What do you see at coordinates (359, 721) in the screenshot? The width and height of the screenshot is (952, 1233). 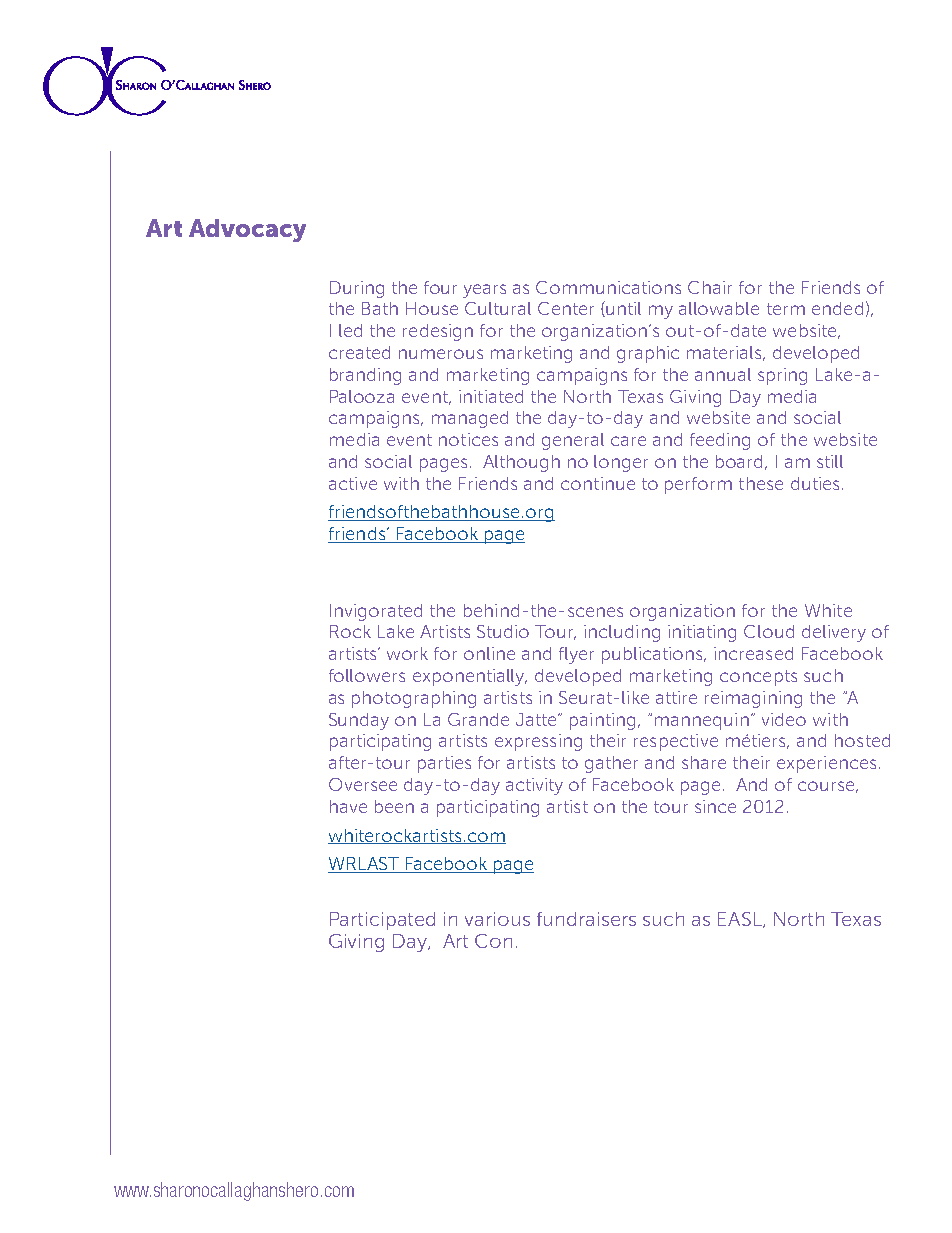 I see `Sunday` at bounding box center [359, 721].
